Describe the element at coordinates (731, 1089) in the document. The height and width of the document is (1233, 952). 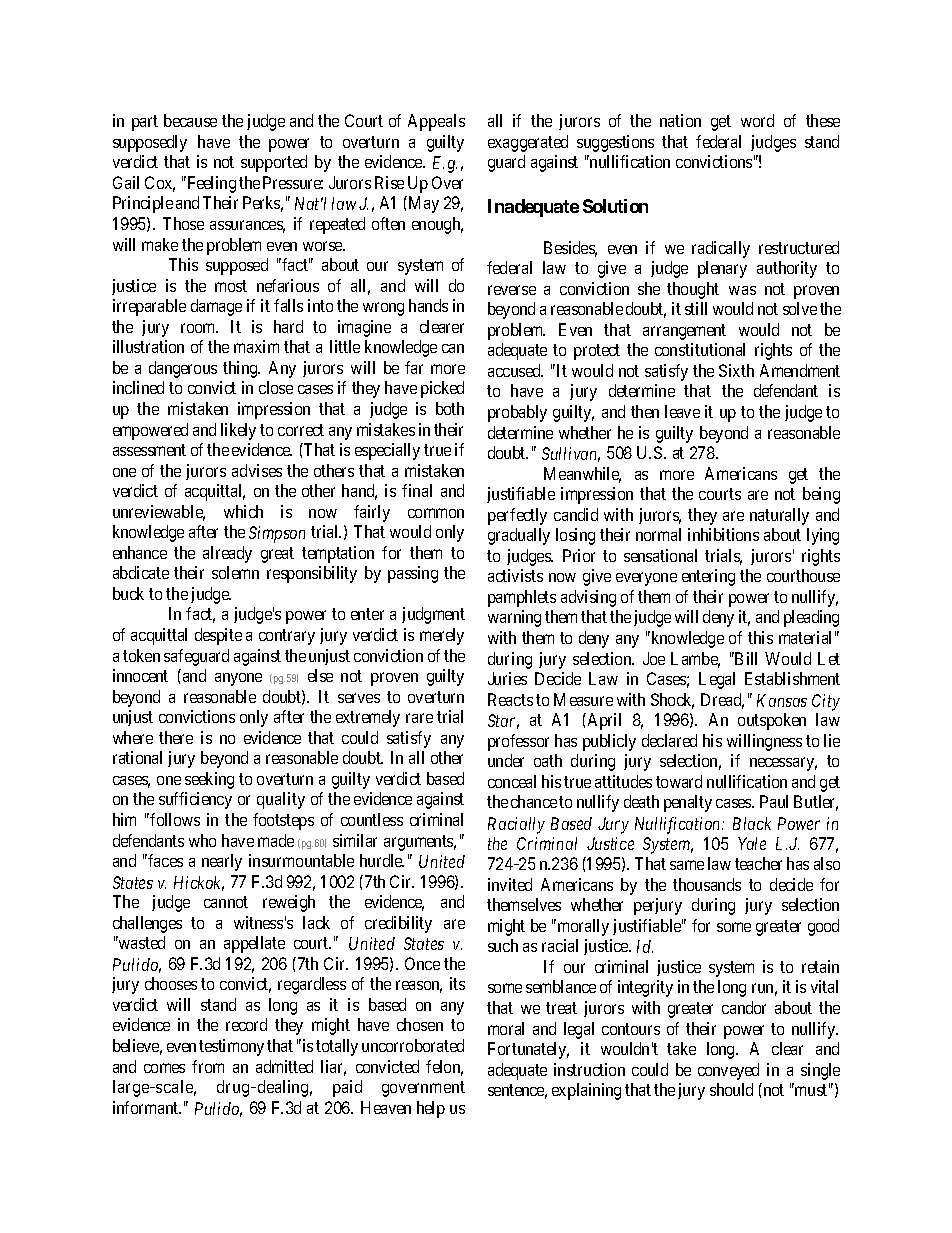
I see `should` at that location.
